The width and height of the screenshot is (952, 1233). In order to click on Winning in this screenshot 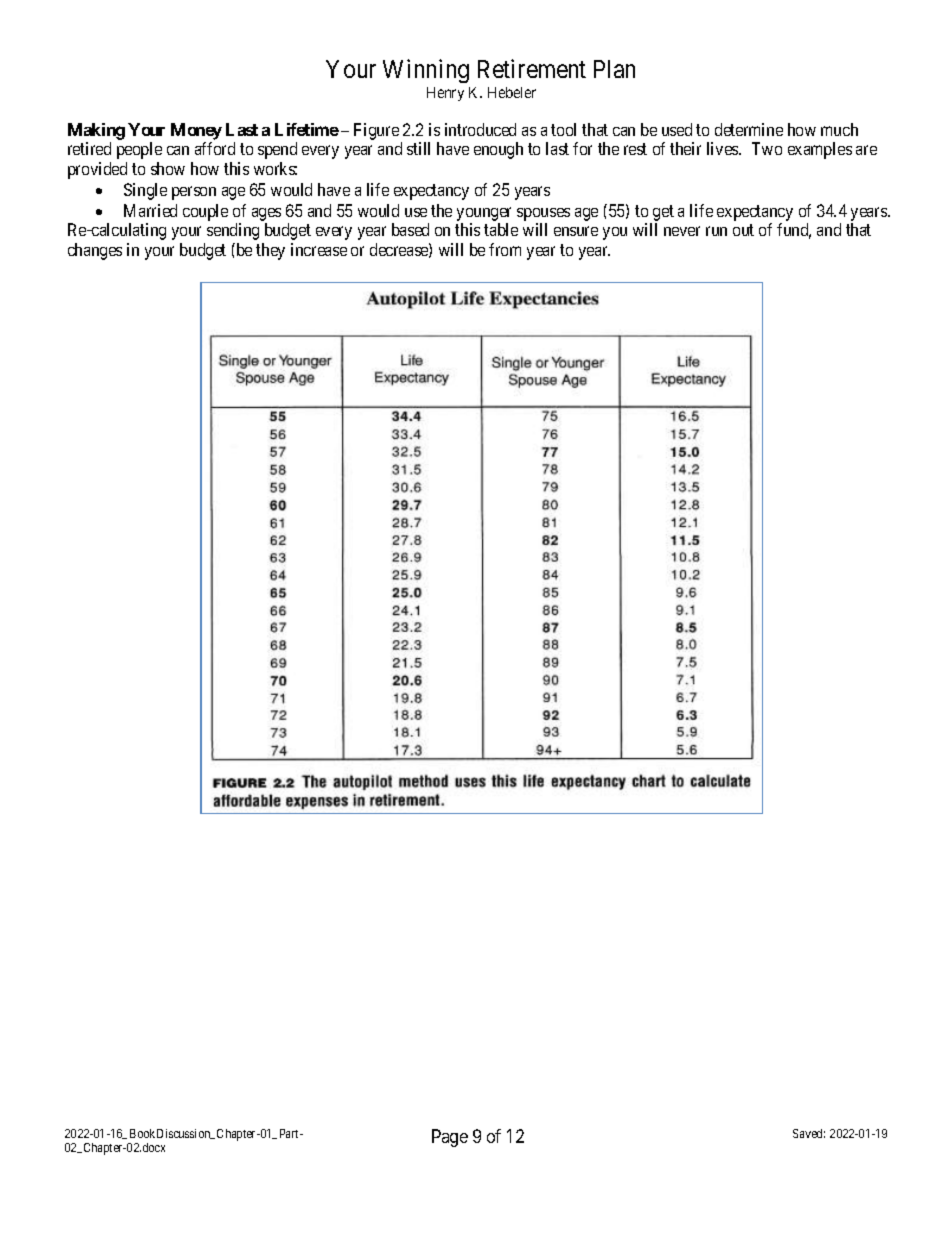, I will do `click(426, 71)`.
